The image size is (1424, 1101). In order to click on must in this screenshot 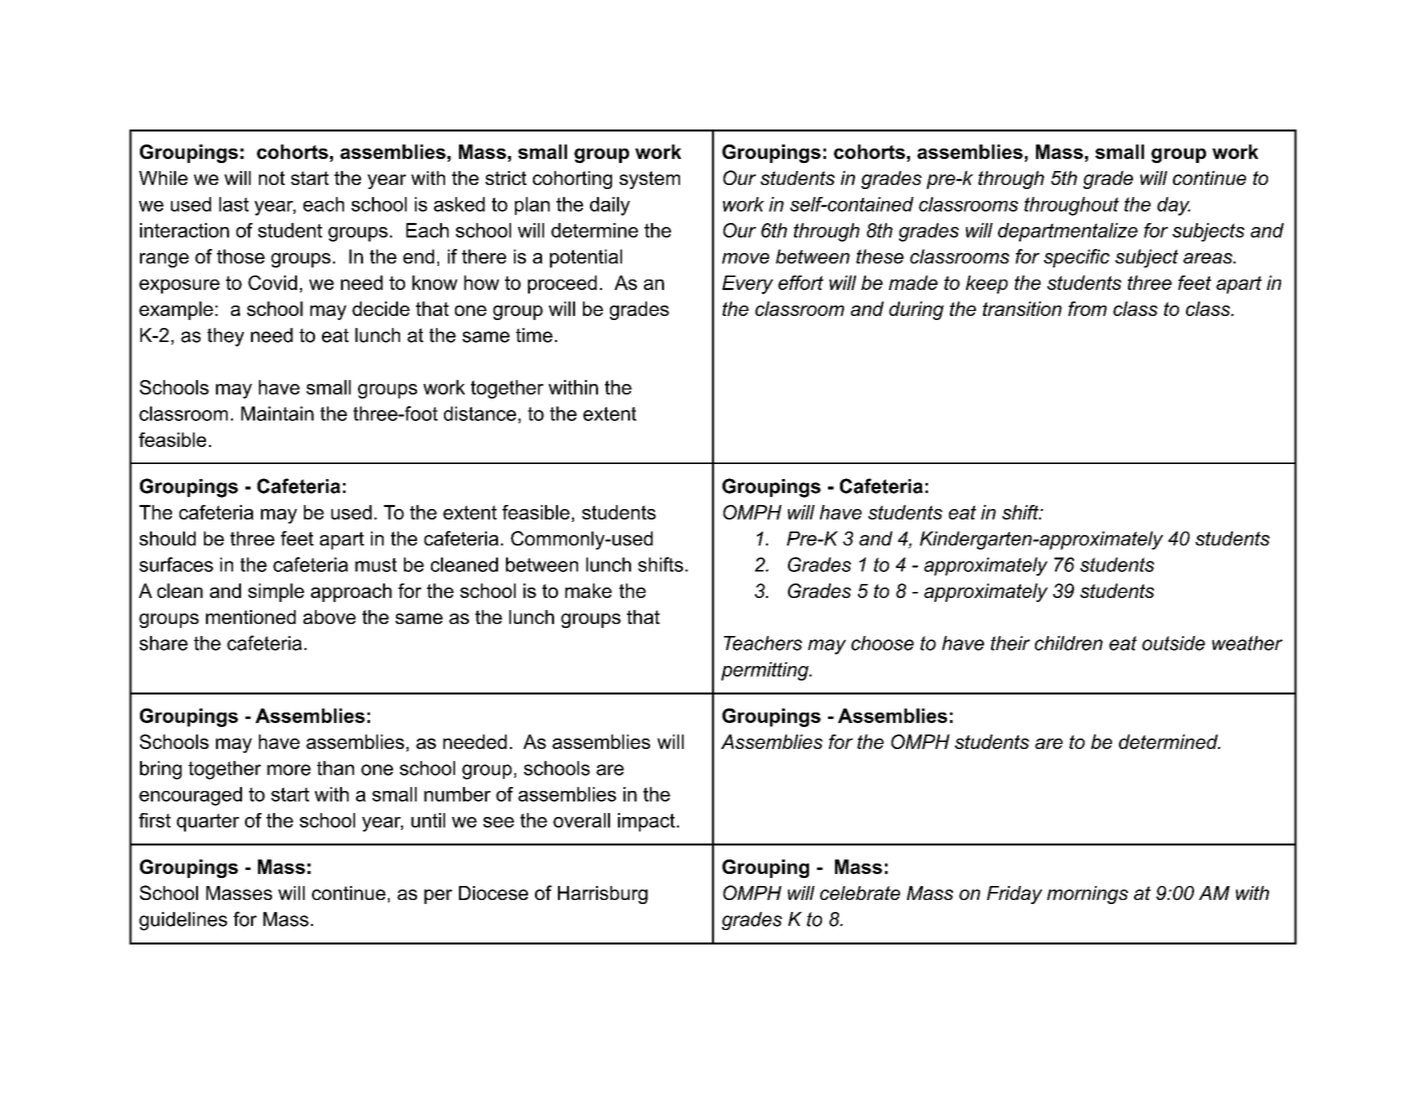, I will do `click(376, 565)`.
